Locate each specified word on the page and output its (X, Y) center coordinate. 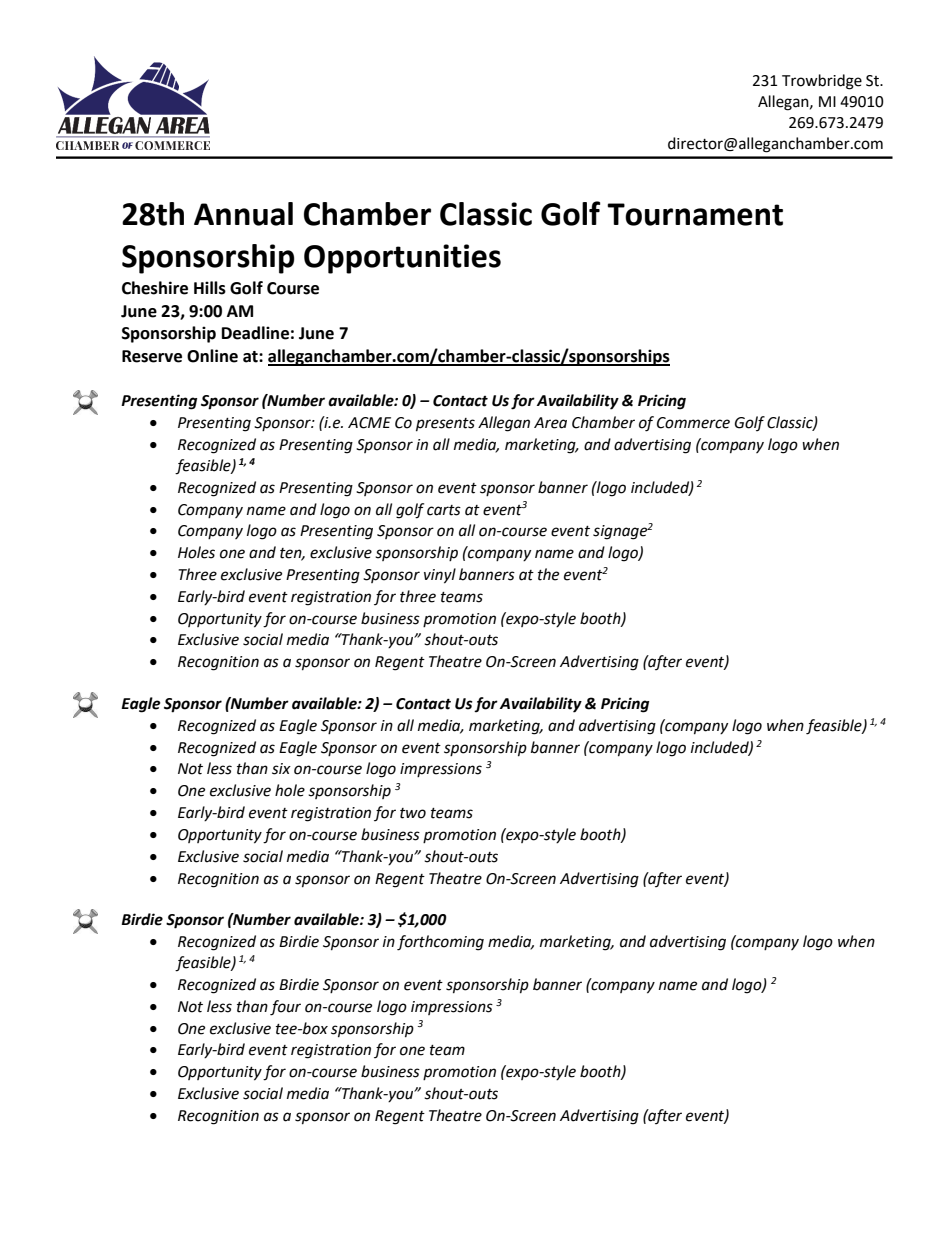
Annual (243, 214)
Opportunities (402, 259)
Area (550, 423)
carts (444, 510)
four (285, 1008)
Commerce (693, 423)
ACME (369, 423)
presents (445, 425)
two (413, 813)
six (281, 769)
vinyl (440, 576)
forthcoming (440, 943)
